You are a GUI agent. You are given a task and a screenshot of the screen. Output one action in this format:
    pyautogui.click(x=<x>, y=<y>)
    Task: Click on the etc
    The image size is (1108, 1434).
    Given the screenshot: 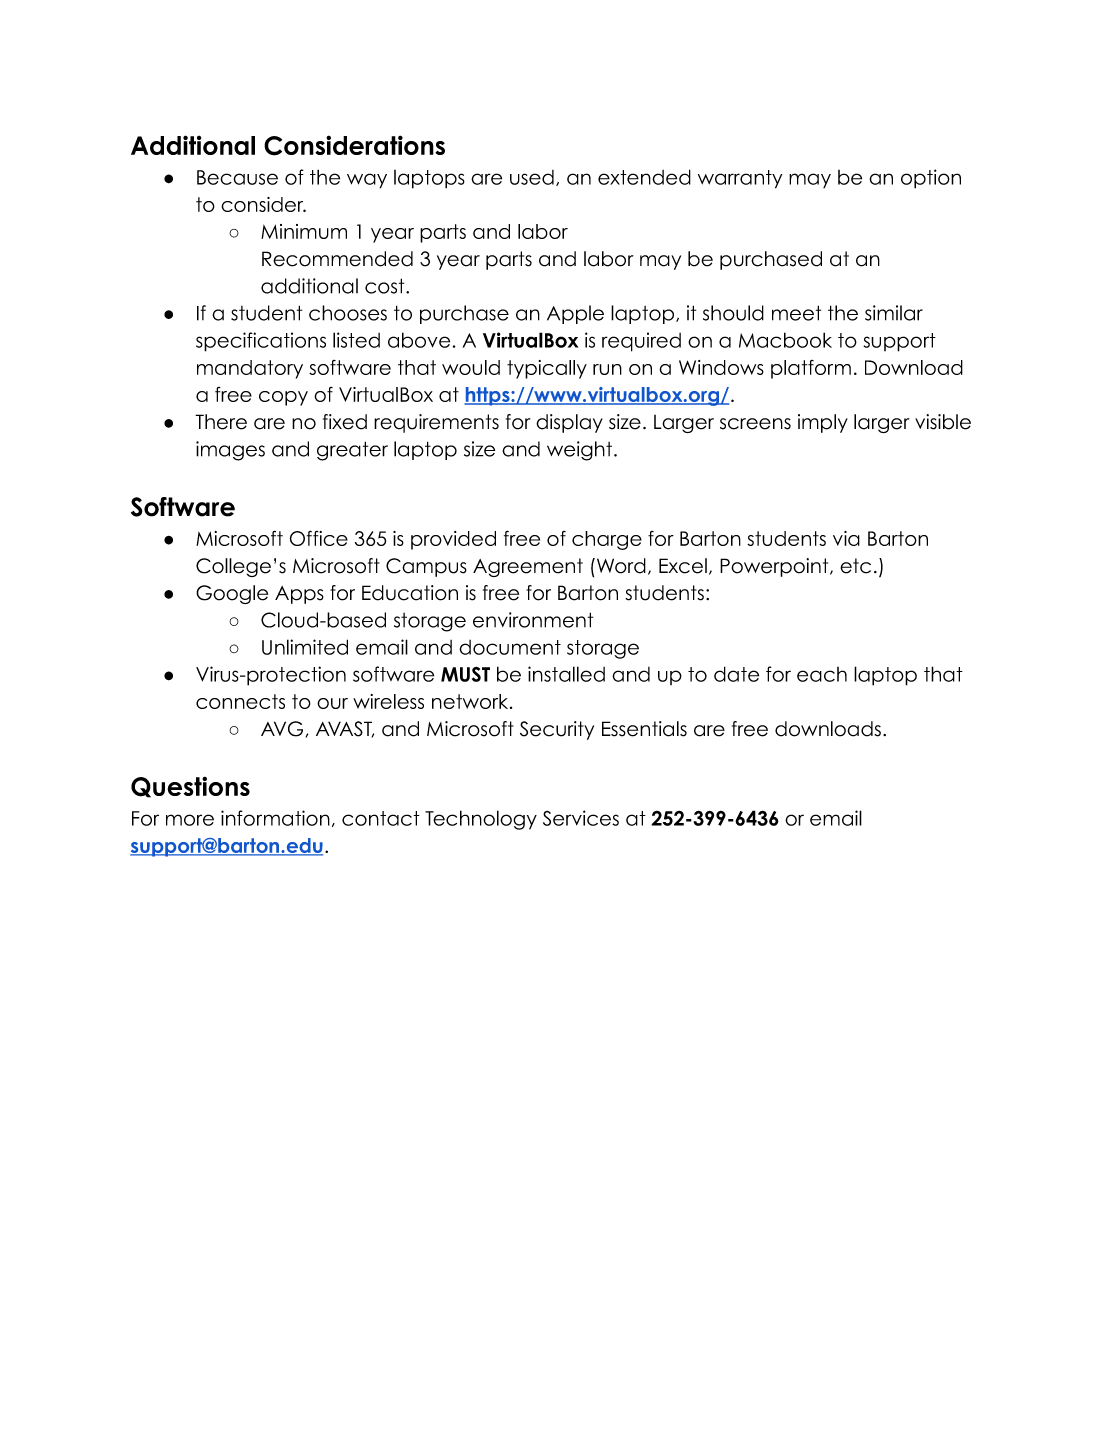 What is the action you would take?
    pyautogui.click(x=855, y=566)
